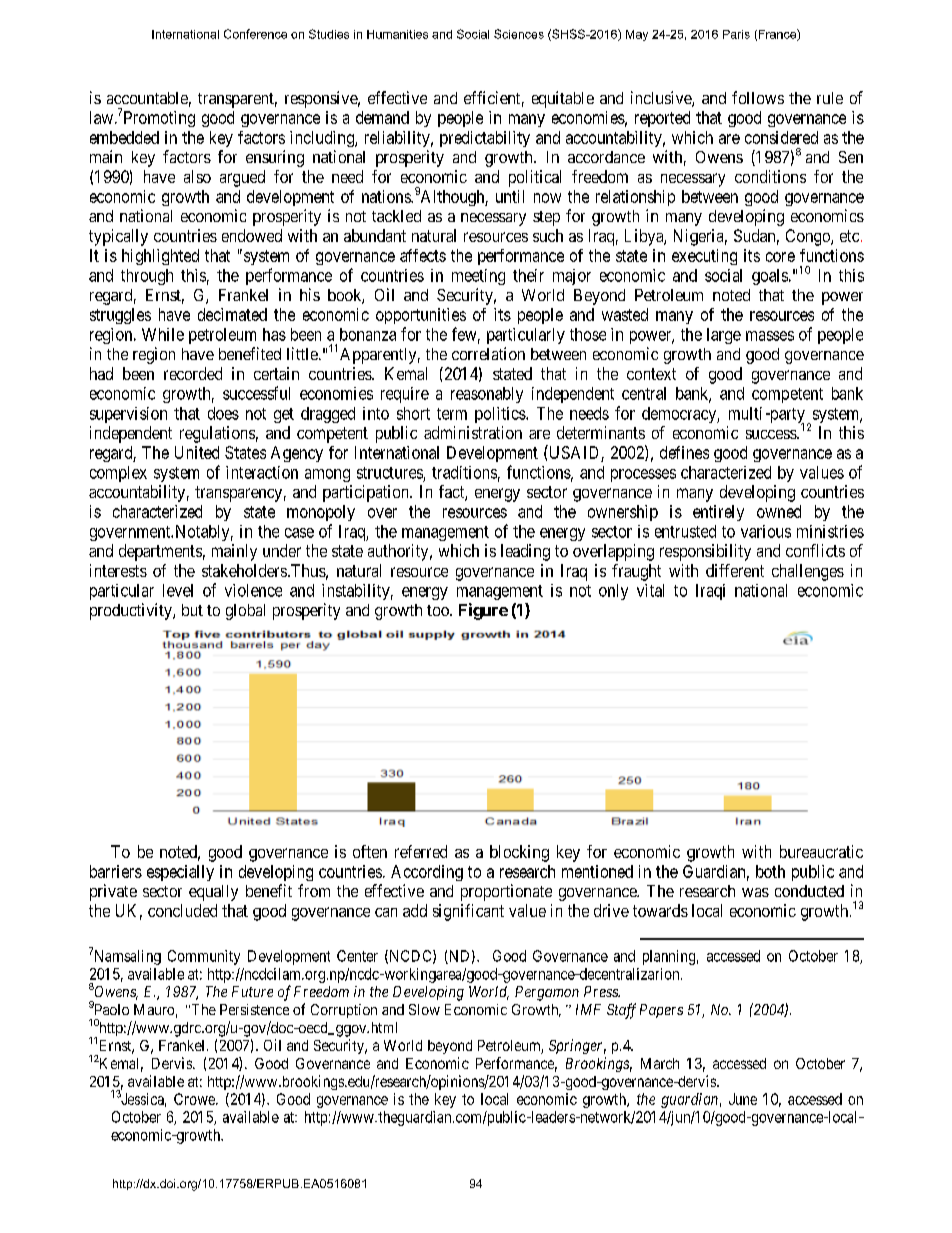 The image size is (952, 1233). Describe the element at coordinates (770, 336) in the screenshot. I see `masses` at that location.
